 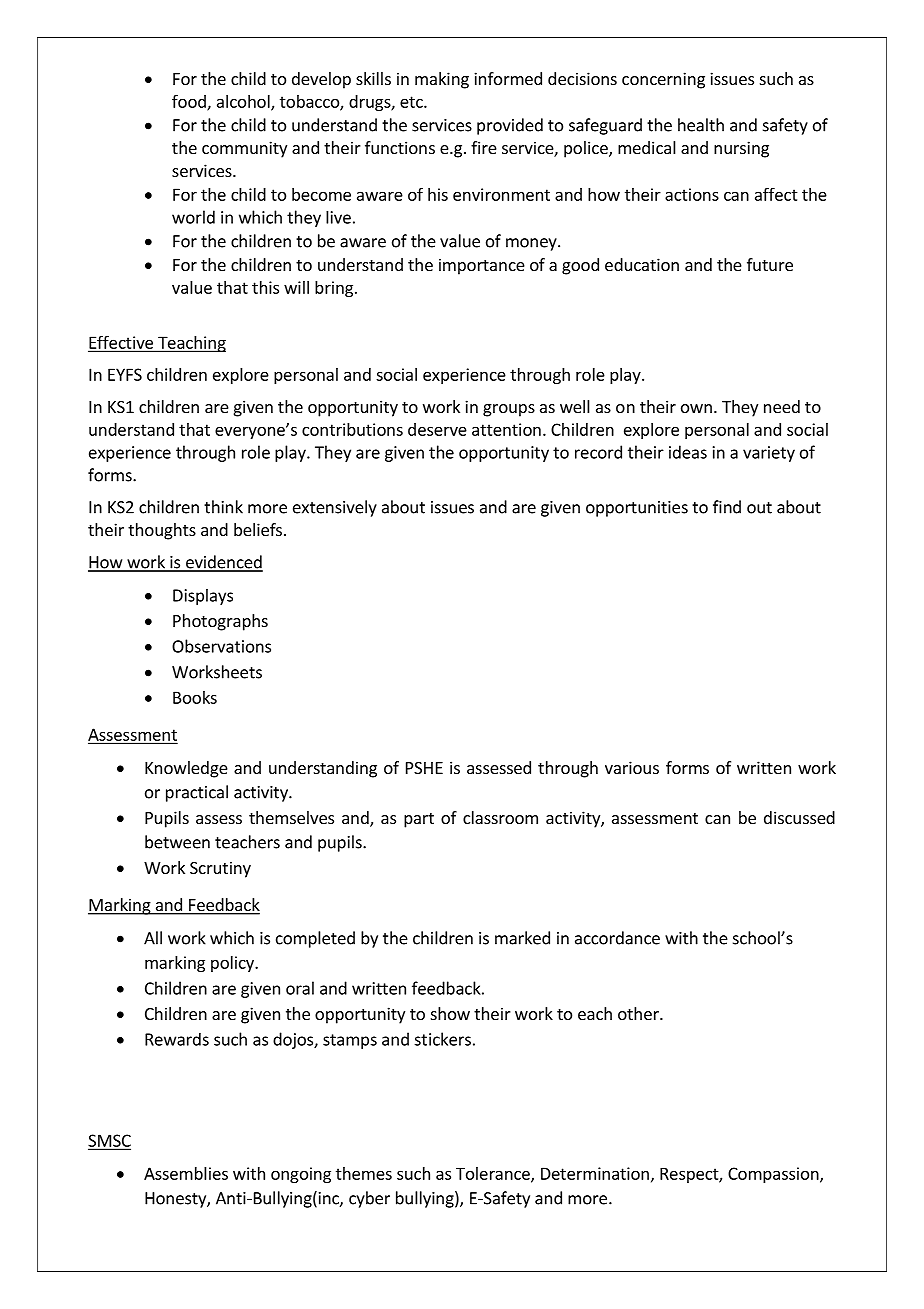 I want to click on health, so click(x=701, y=125).
